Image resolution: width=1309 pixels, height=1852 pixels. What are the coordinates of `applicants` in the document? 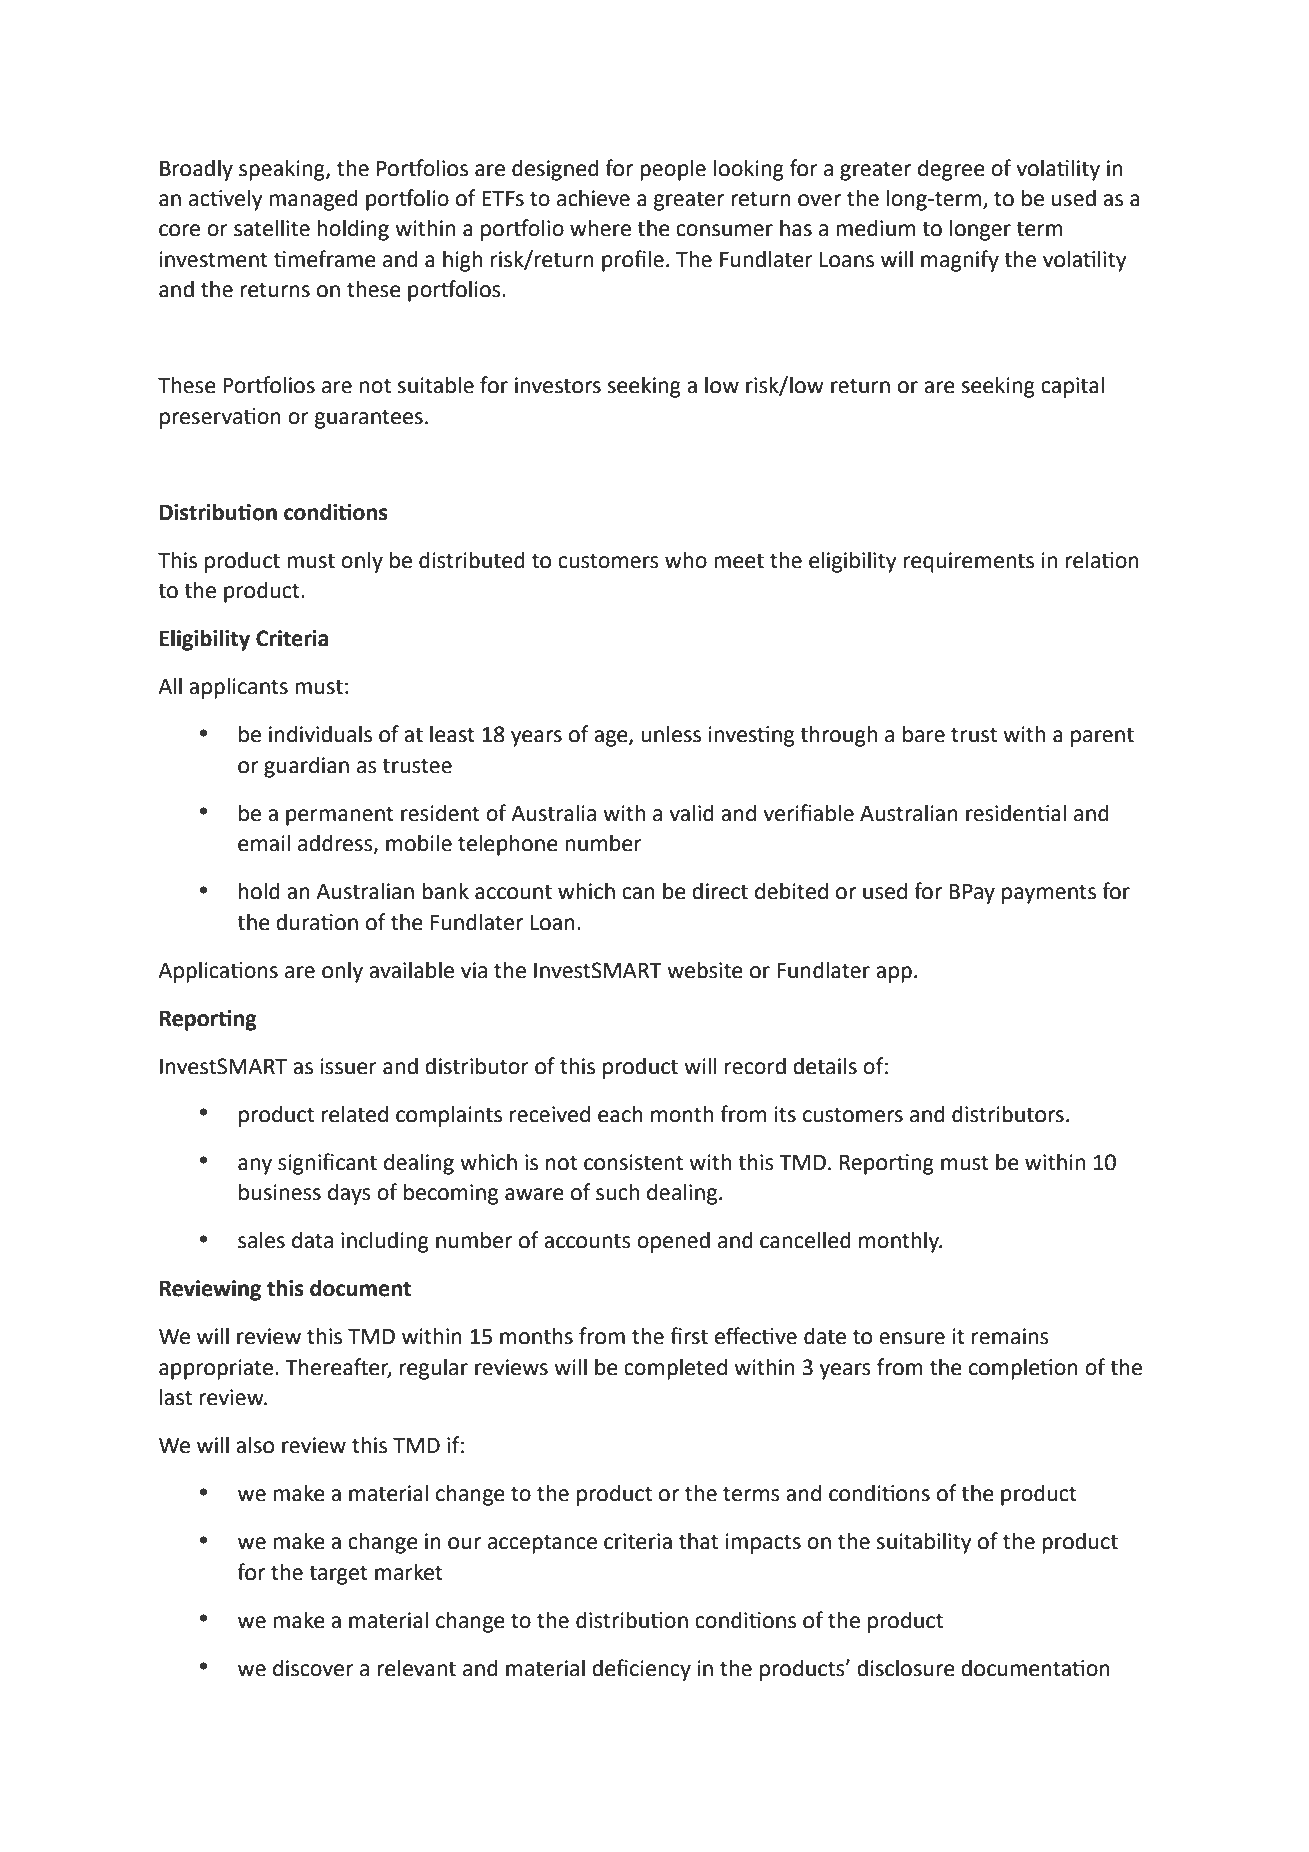 It's located at (238, 688).
